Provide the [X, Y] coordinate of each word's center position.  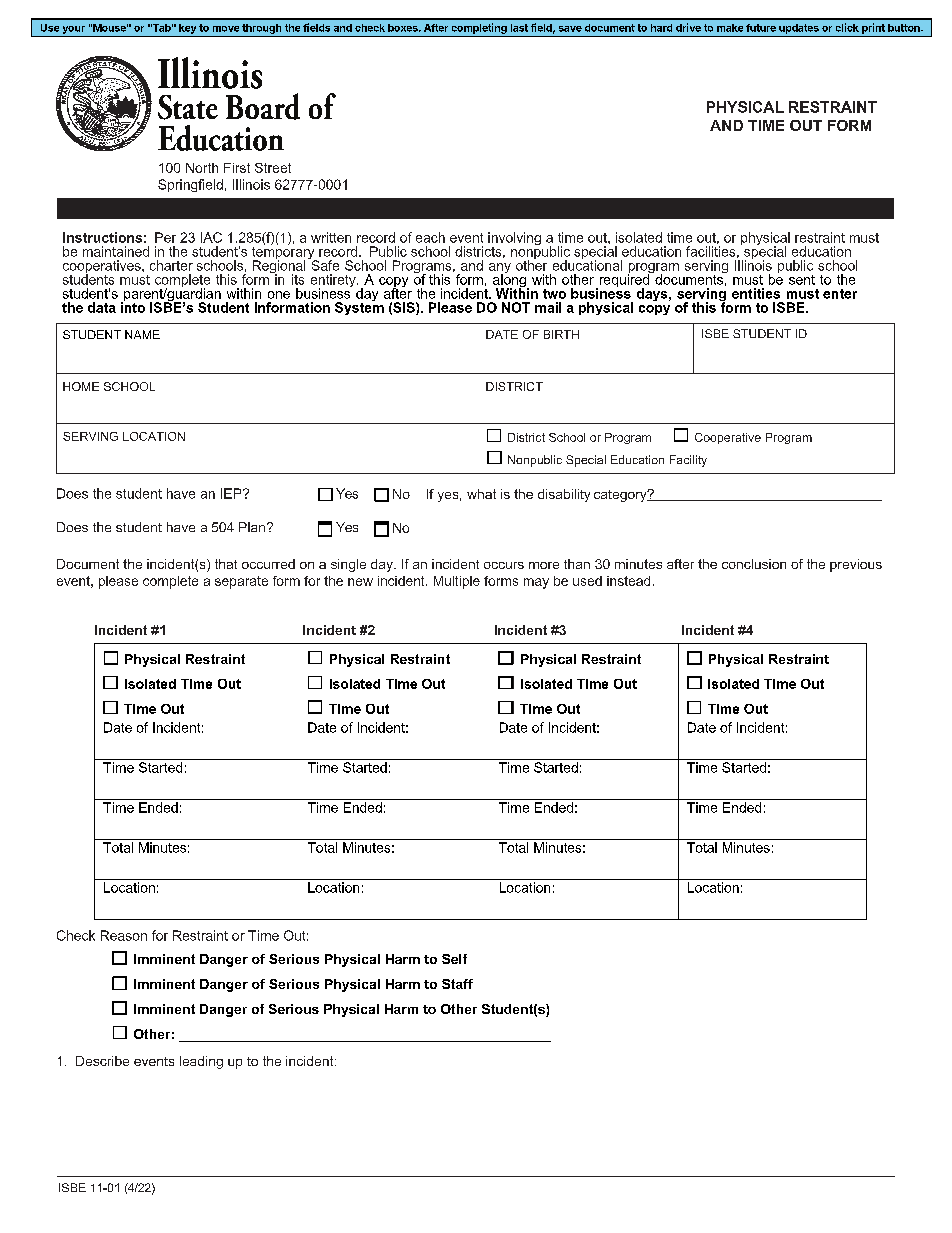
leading [201, 1062]
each [430, 237]
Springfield [190, 185]
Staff [457, 984]
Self [454, 959]
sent [802, 280]
